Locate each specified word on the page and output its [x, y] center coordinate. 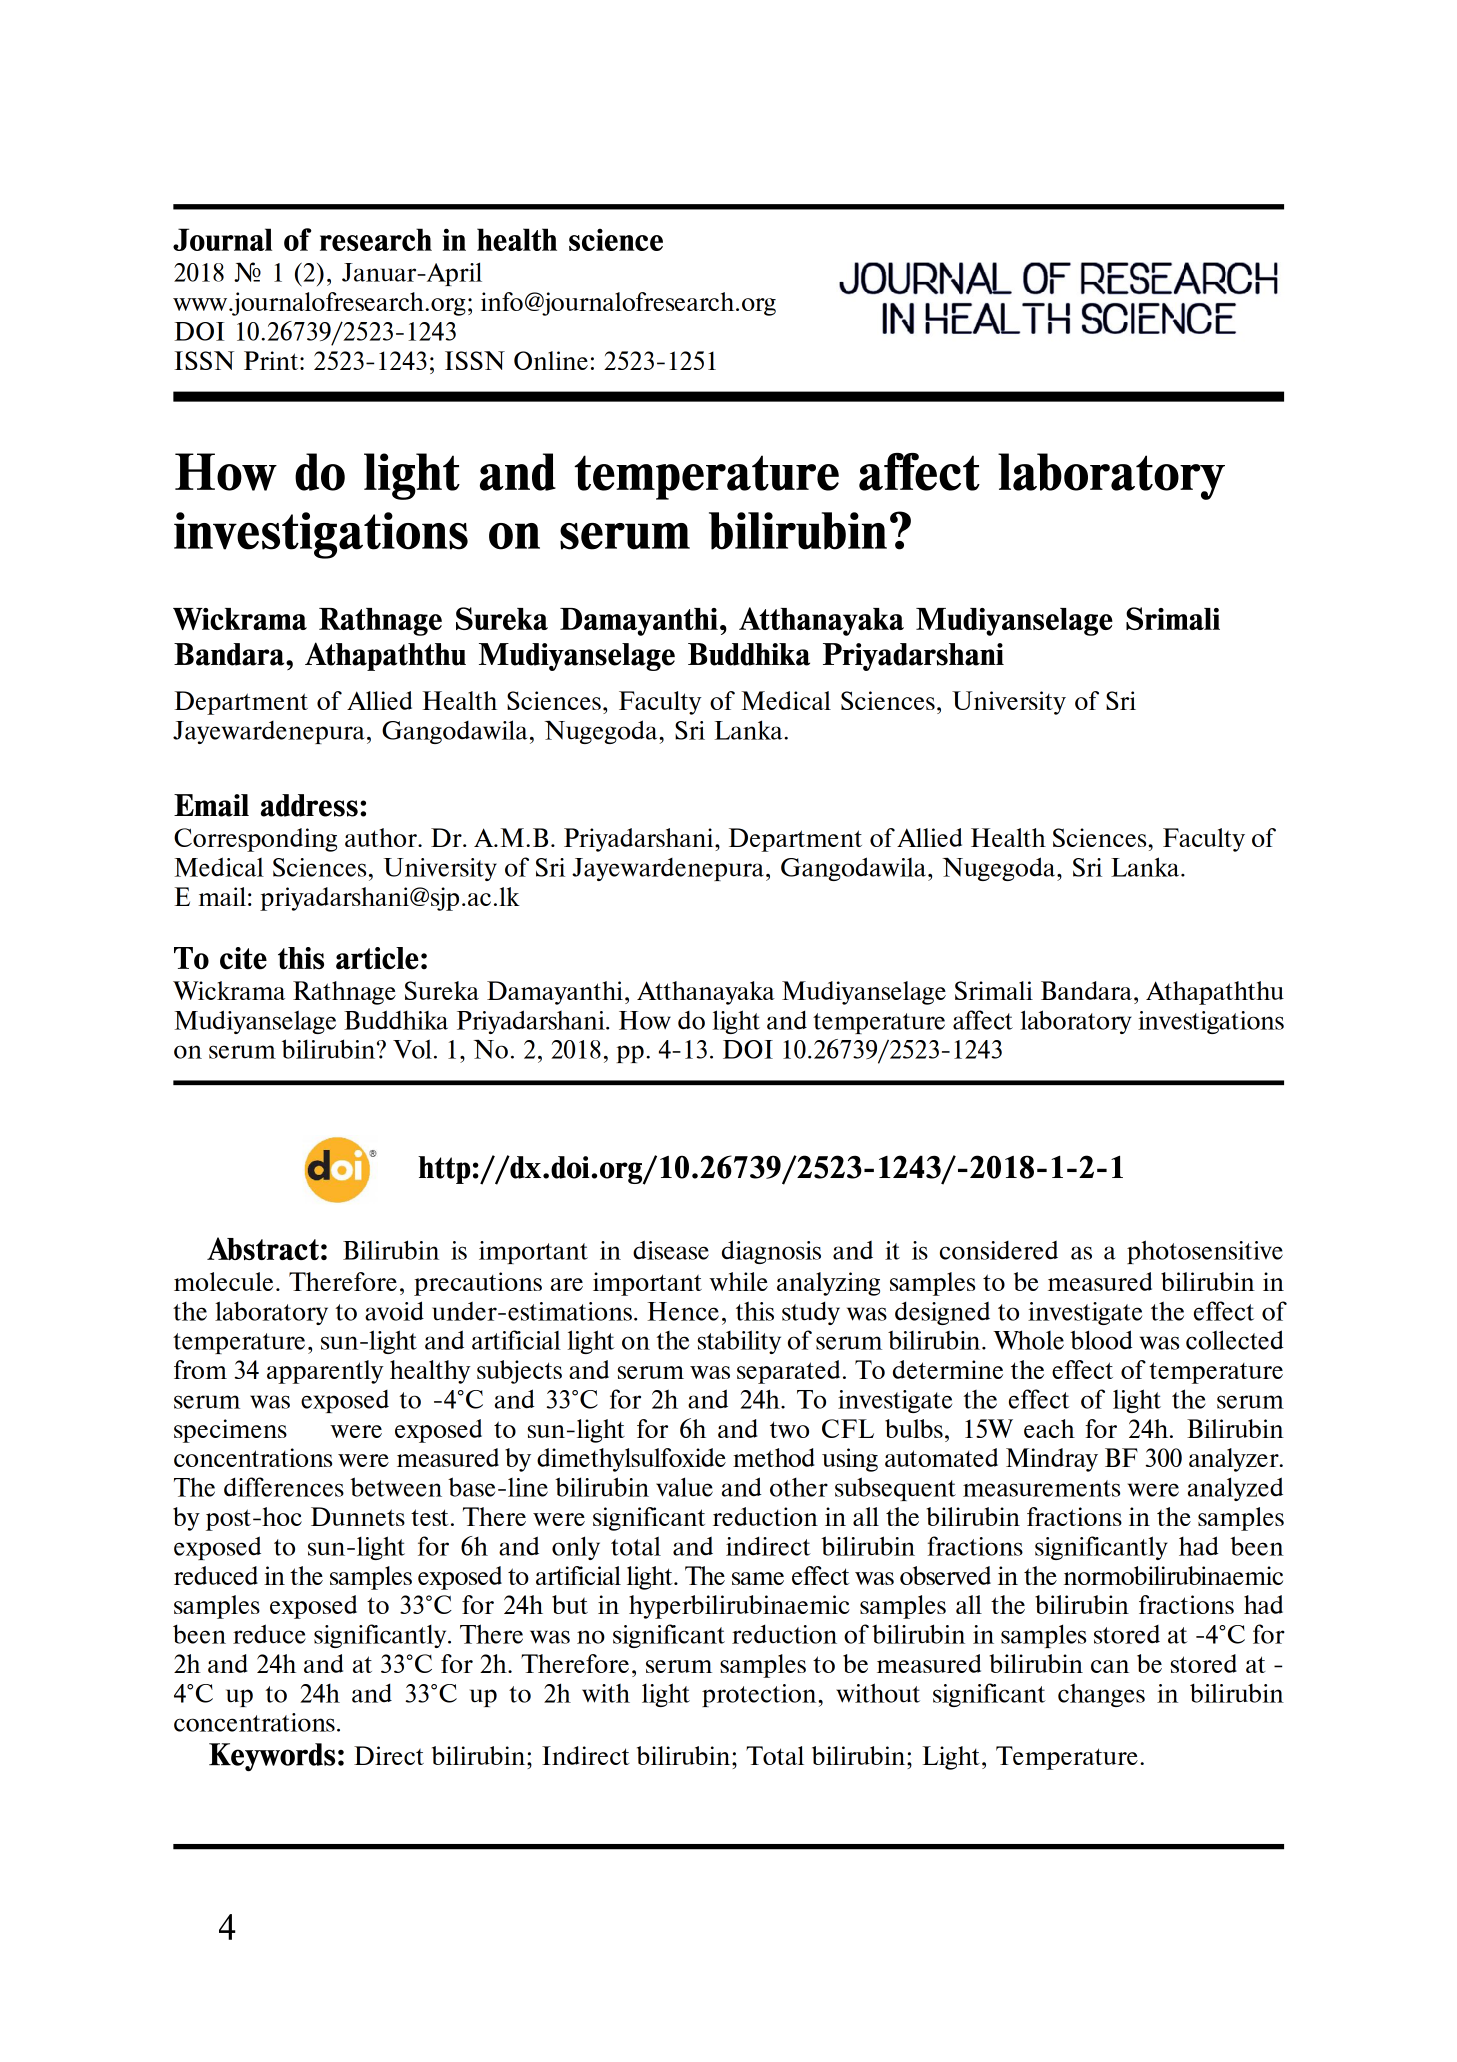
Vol [412, 1049]
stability [739, 1342]
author [382, 837]
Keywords [272, 1757]
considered [999, 1250]
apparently [325, 1372]
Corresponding [255, 840]
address [309, 805]
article [377, 958]
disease [671, 1250]
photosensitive [1205, 1252]
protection [760, 1695]
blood [1101, 1340]
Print [272, 360]
